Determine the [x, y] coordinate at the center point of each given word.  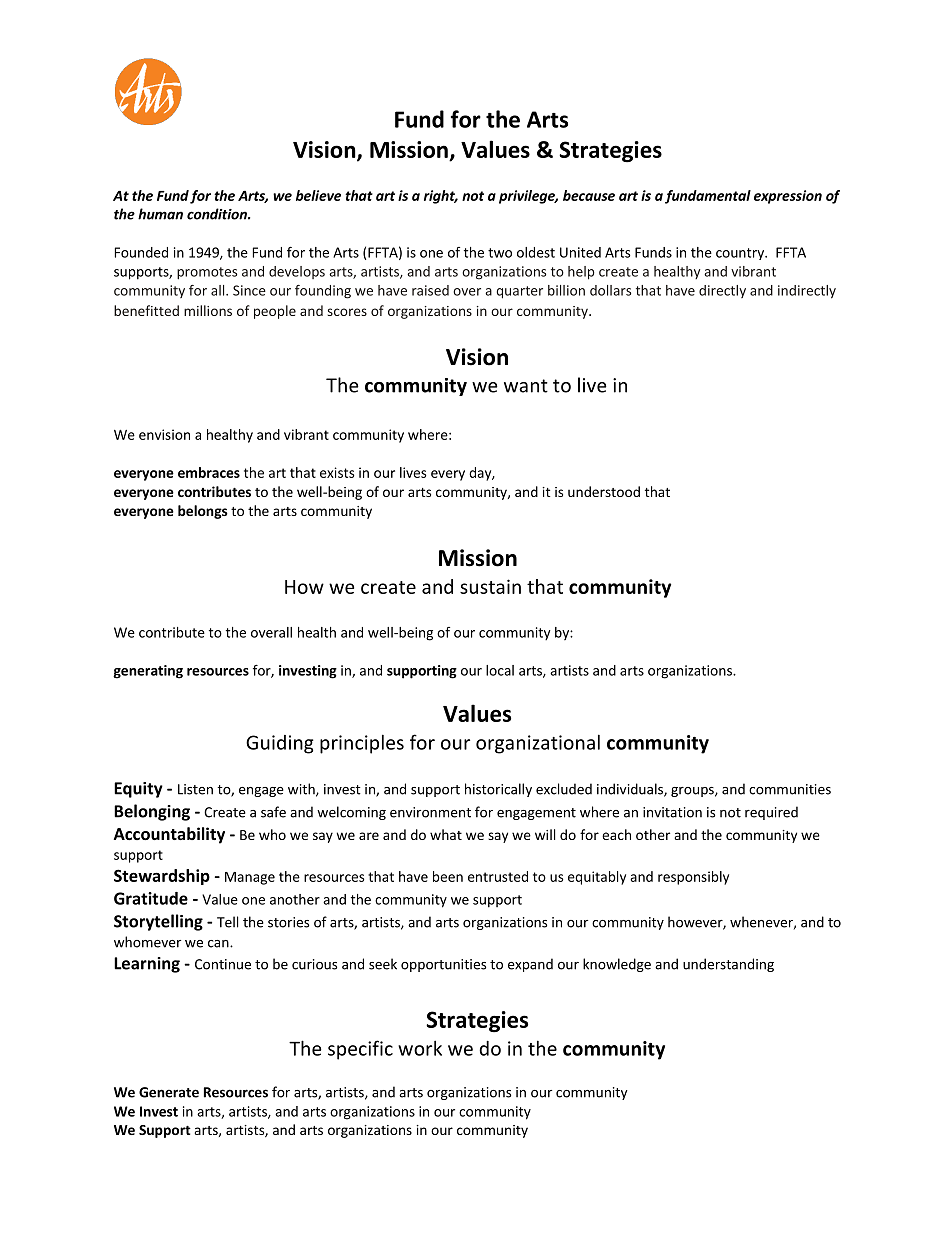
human [160, 214]
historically [498, 790]
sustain [490, 586]
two [500, 253]
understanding [728, 965]
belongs [203, 512]
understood [604, 491]
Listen [195, 789]
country [741, 254]
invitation [672, 812]
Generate [169, 1092]
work [420, 1048]
